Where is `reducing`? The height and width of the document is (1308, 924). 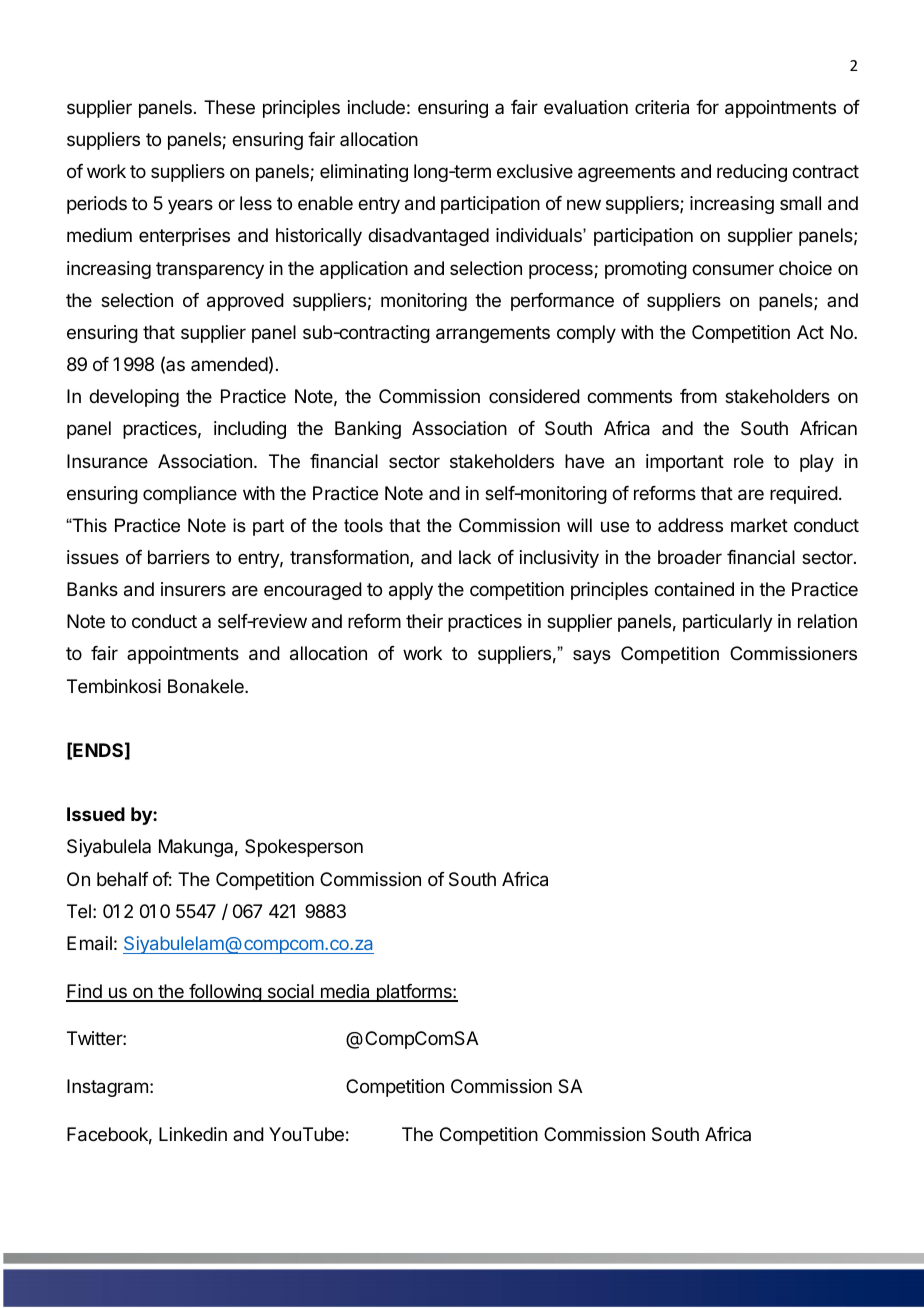
reducing is located at coordinates (752, 173).
